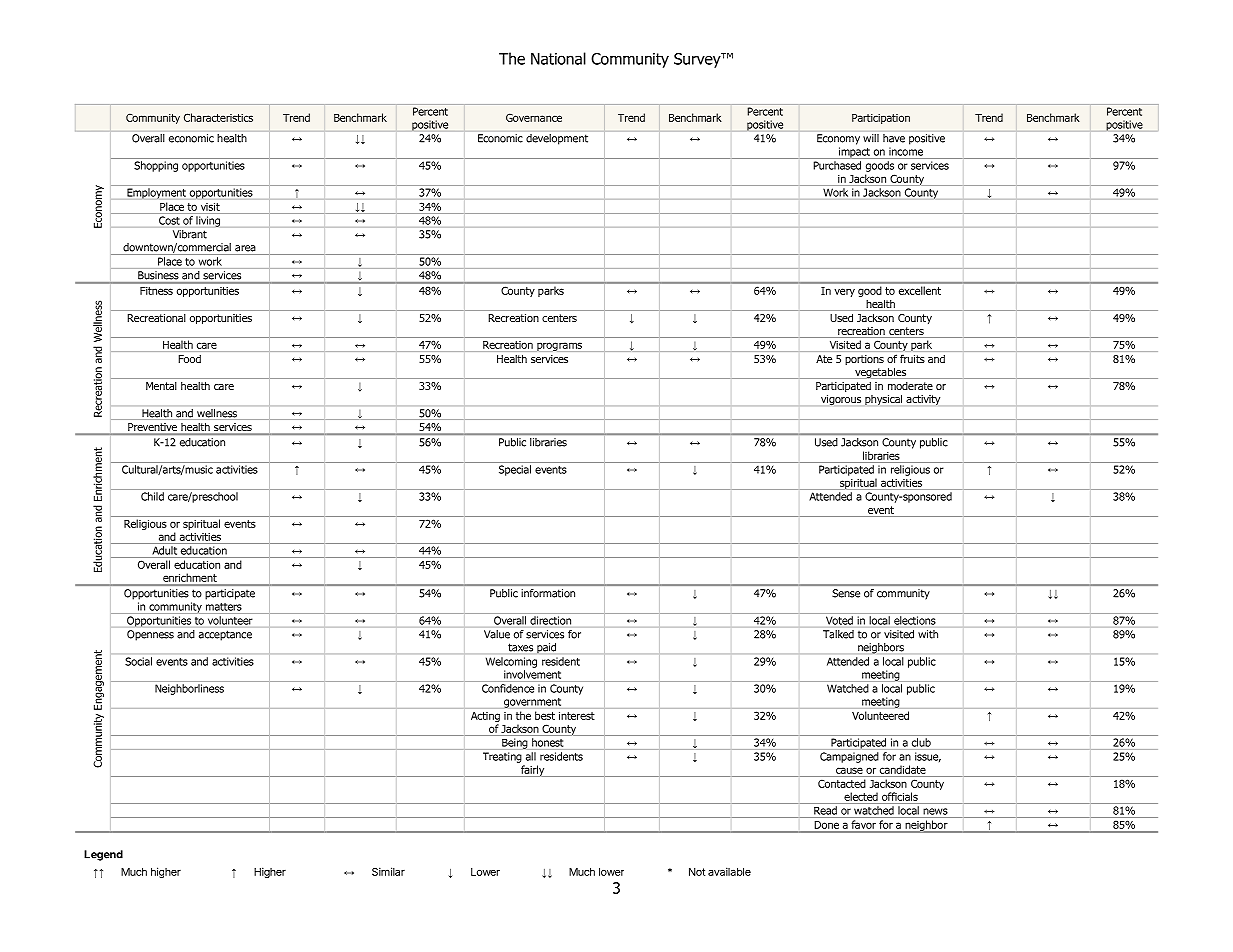 Image resolution: width=1233 pixels, height=952 pixels. What do you see at coordinates (846, 593) in the page?
I see `Sense` at bounding box center [846, 593].
